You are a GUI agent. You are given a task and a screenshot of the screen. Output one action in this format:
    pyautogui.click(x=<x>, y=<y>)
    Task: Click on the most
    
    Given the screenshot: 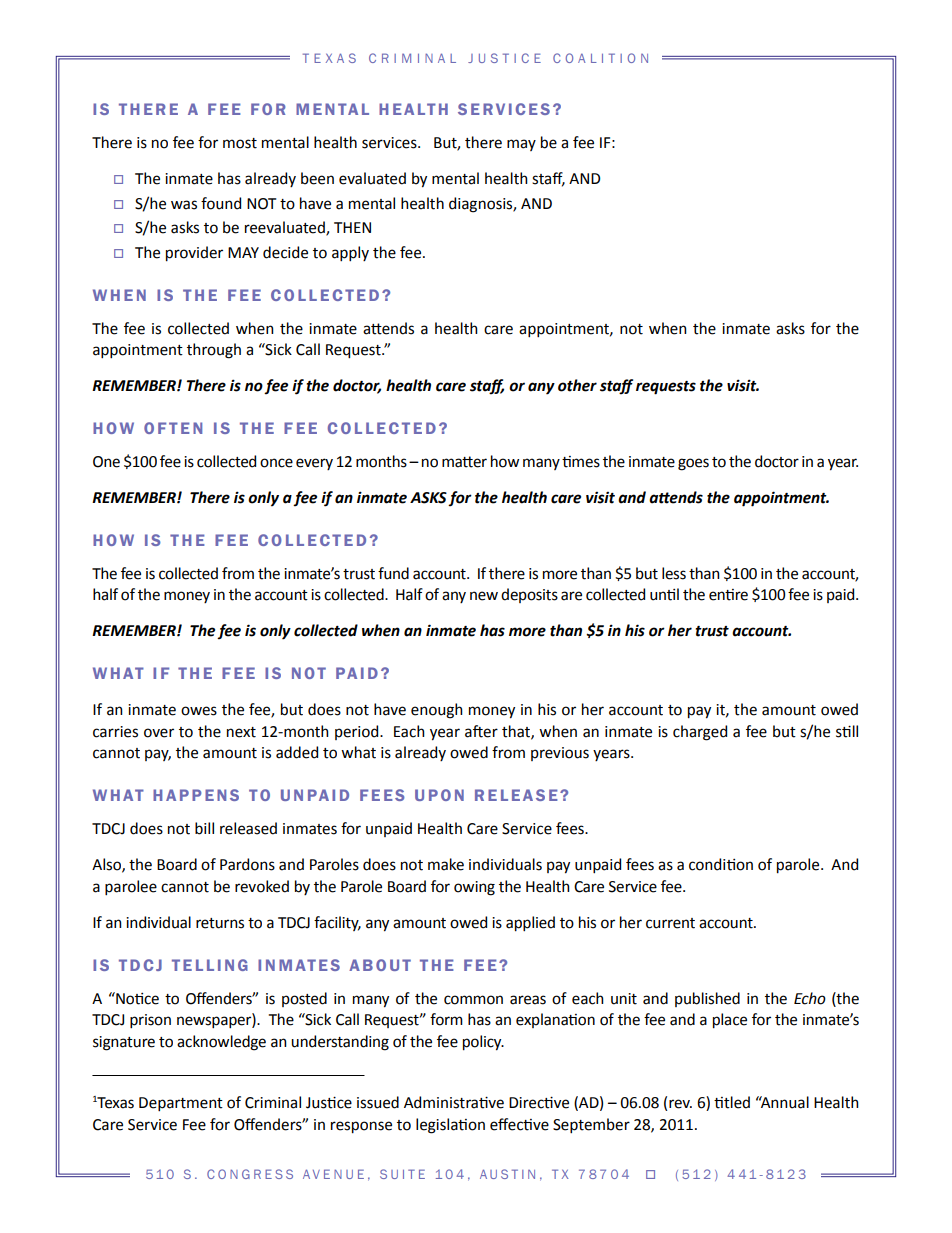 What is the action you would take?
    pyautogui.click(x=240, y=143)
